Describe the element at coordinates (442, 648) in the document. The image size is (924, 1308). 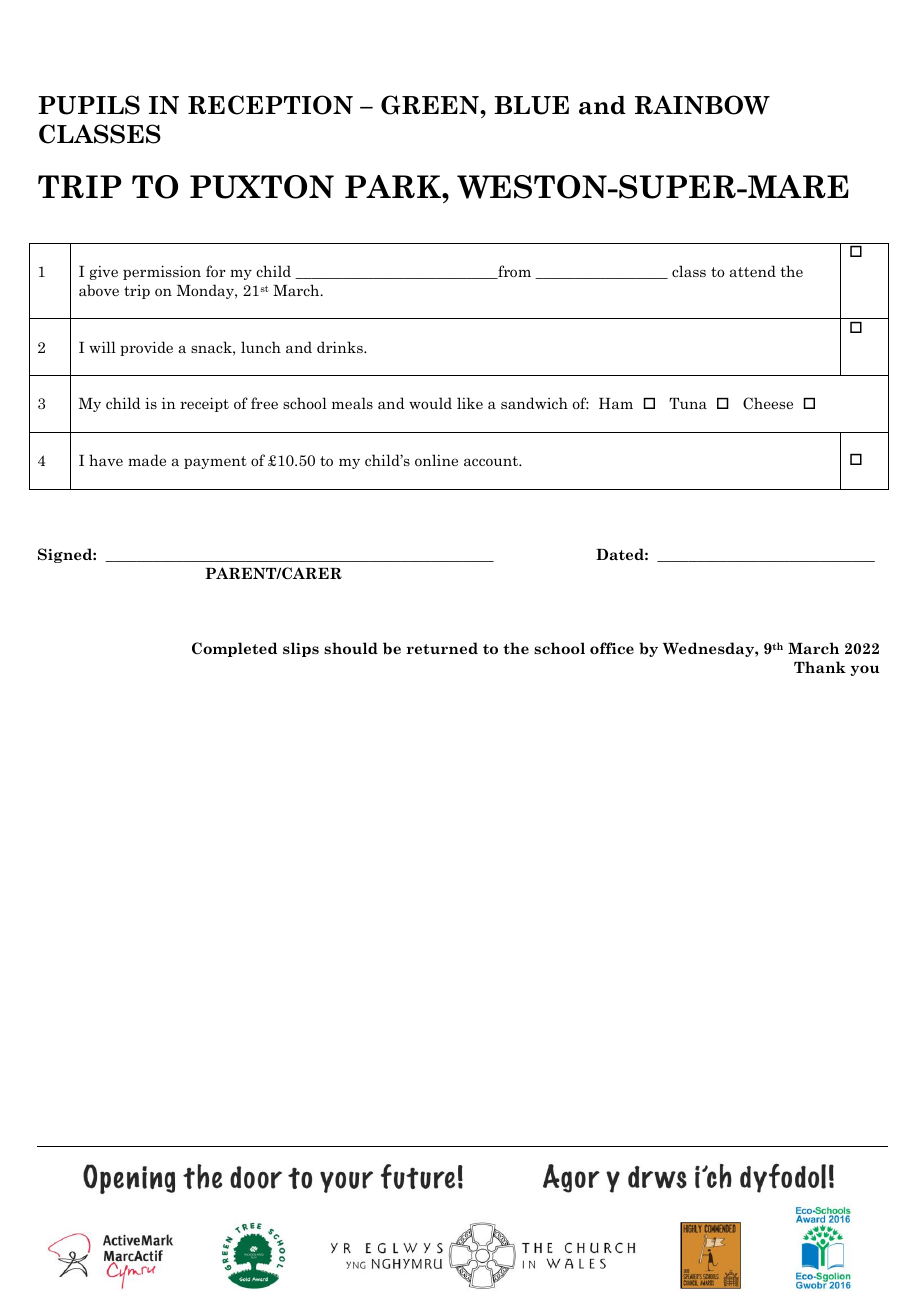
I see `returned` at that location.
